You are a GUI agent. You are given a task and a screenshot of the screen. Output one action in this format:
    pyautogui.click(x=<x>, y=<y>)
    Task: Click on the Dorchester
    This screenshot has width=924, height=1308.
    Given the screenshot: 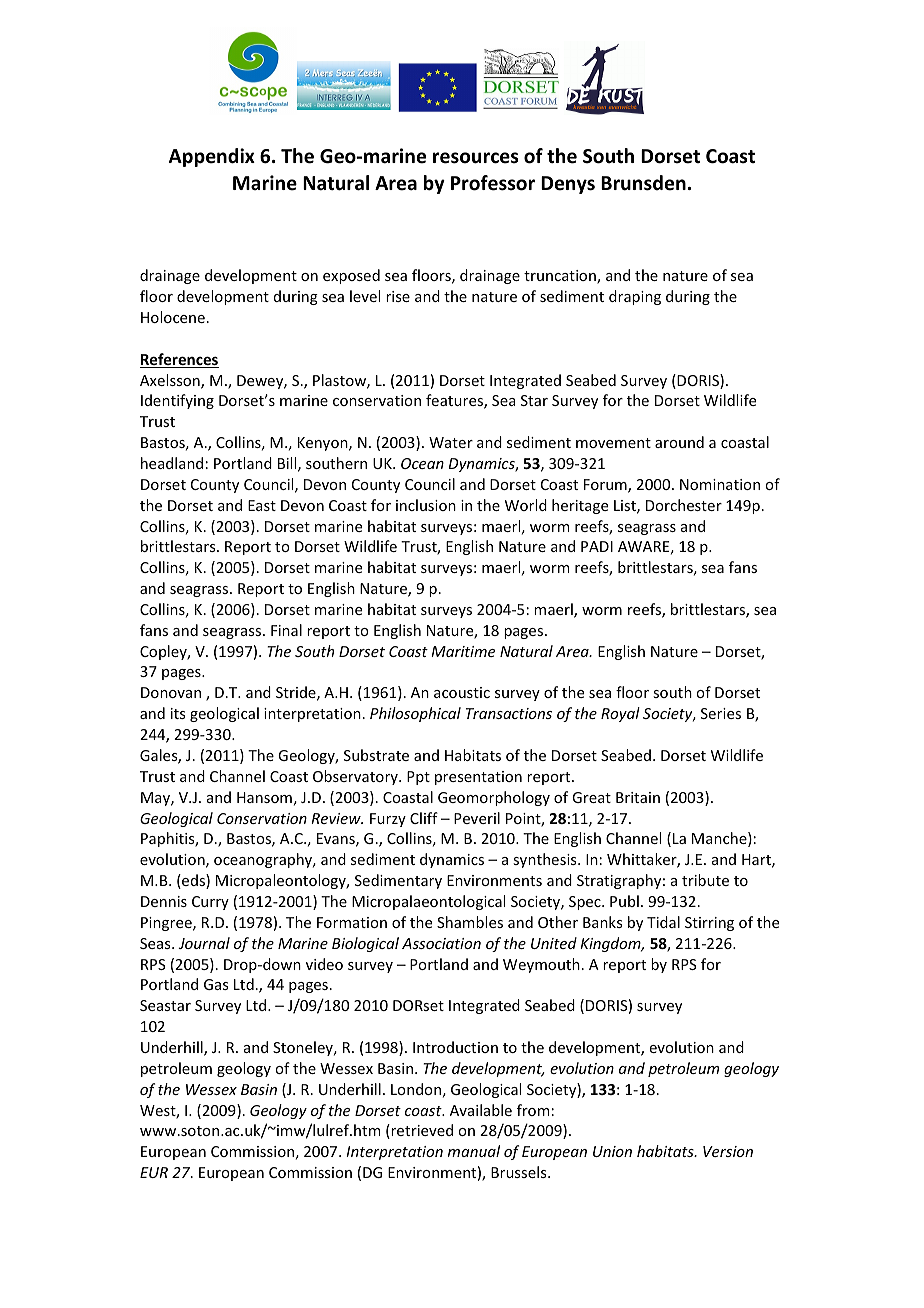 What is the action you would take?
    pyautogui.click(x=684, y=505)
